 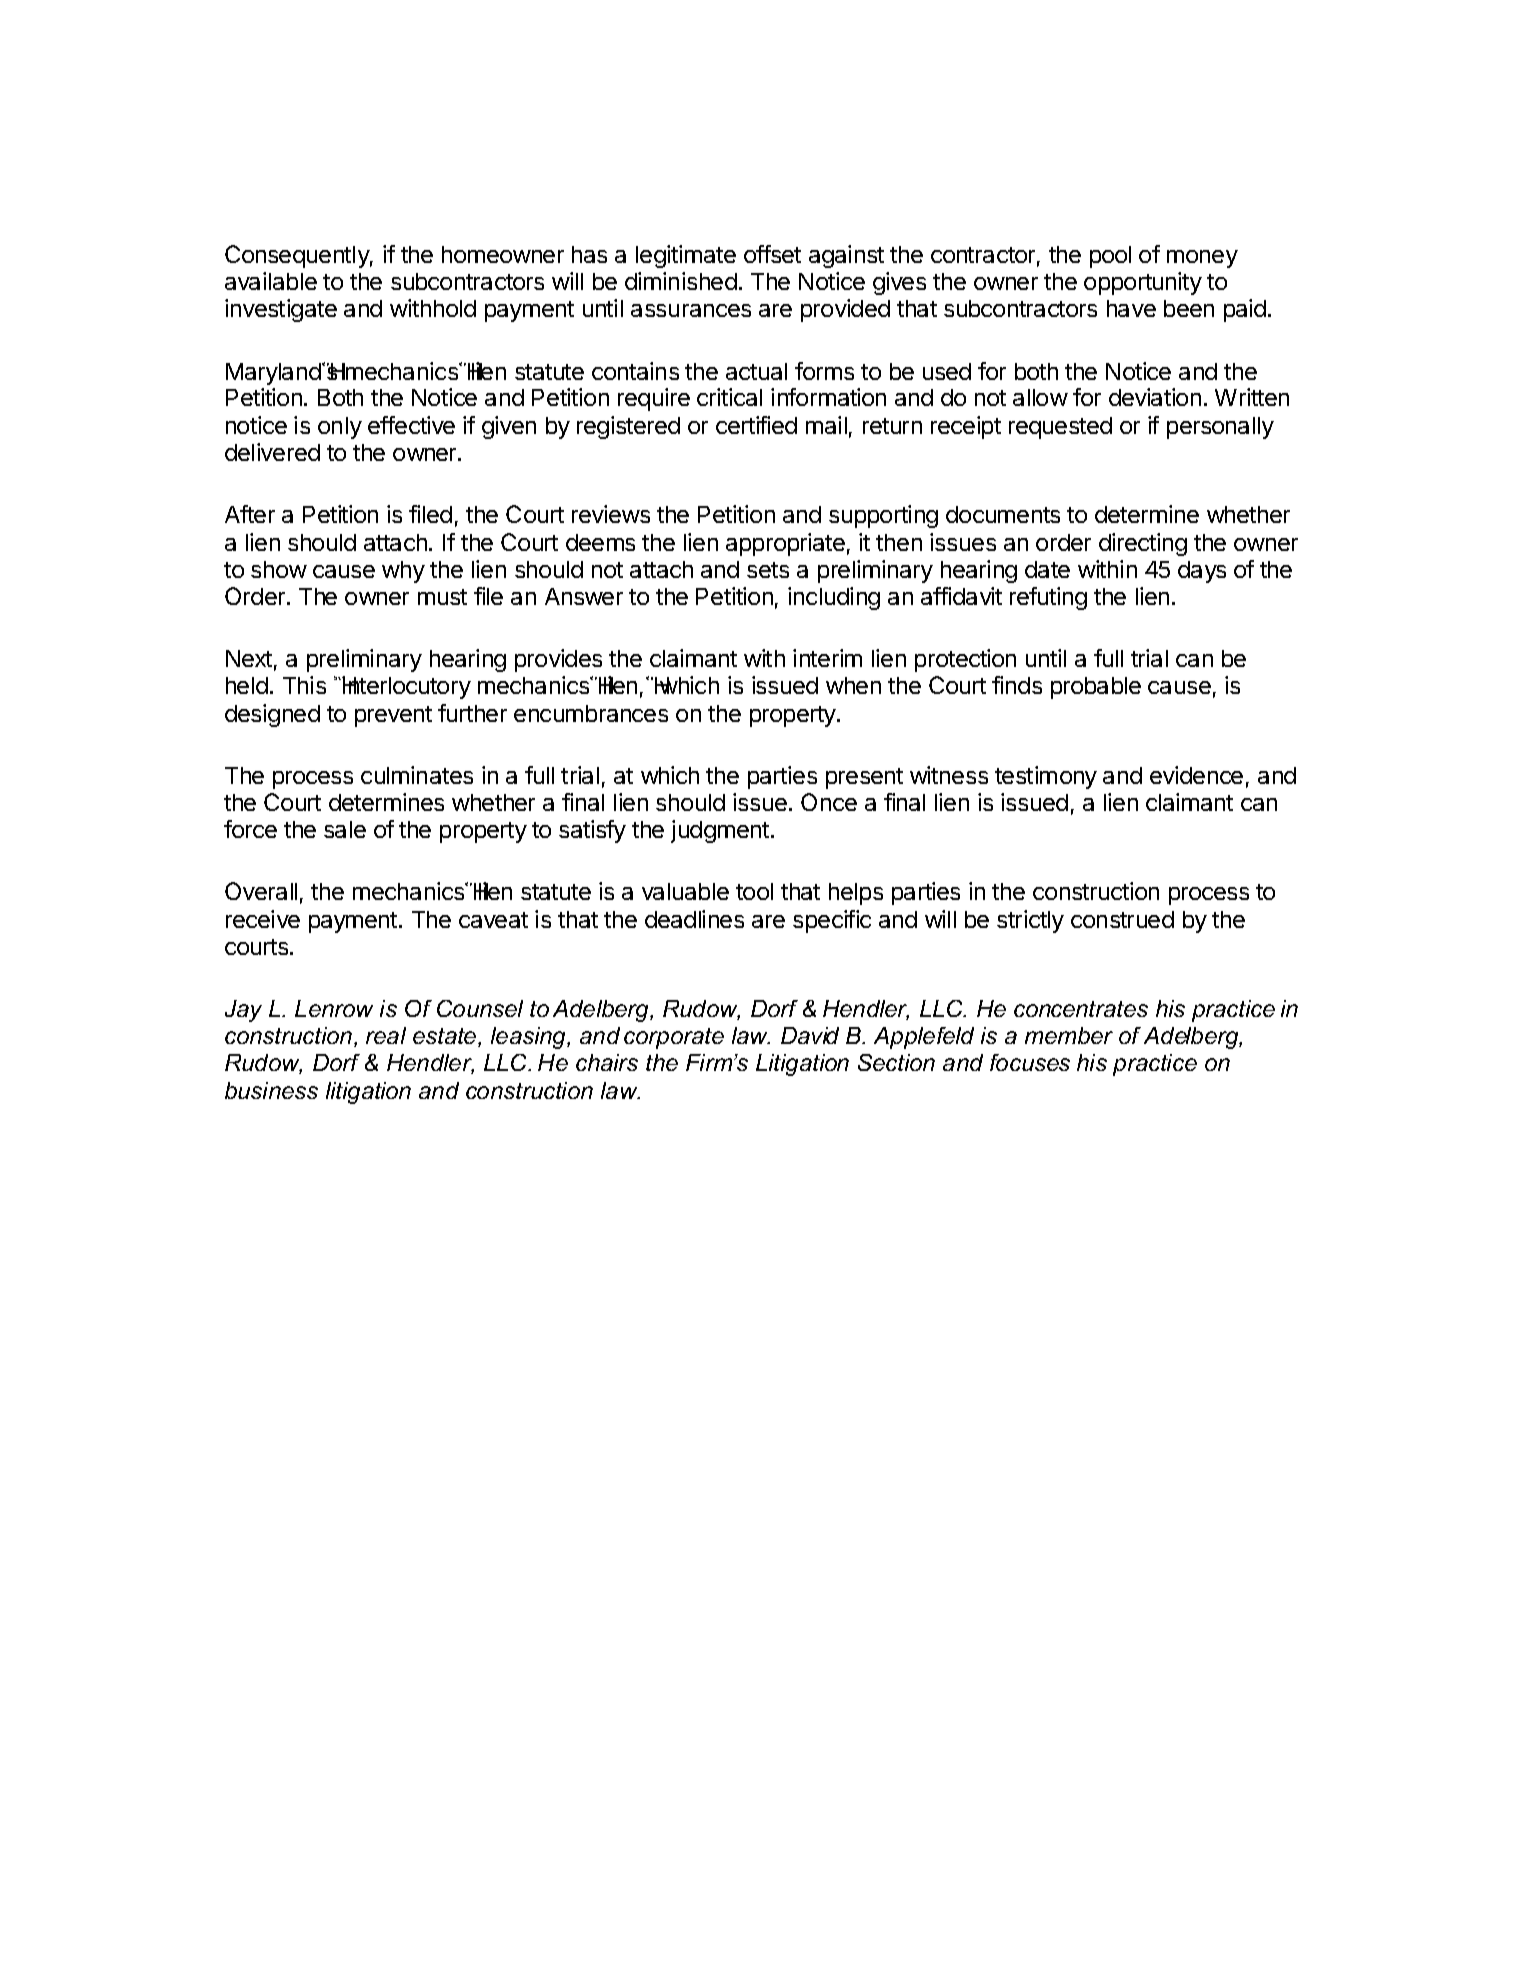 I want to click on present, so click(x=864, y=778).
